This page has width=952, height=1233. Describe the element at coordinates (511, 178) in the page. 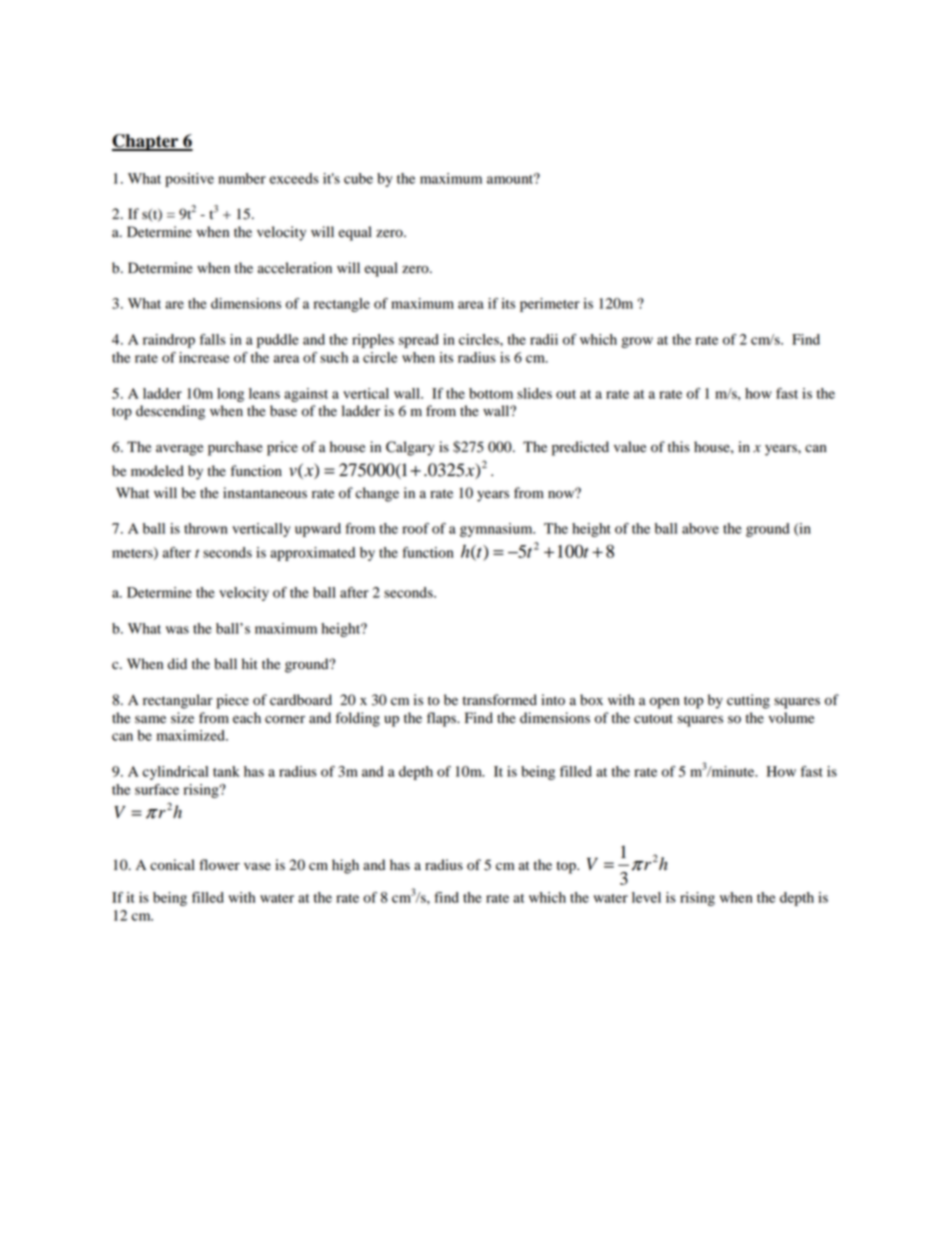

I see `amount` at that location.
